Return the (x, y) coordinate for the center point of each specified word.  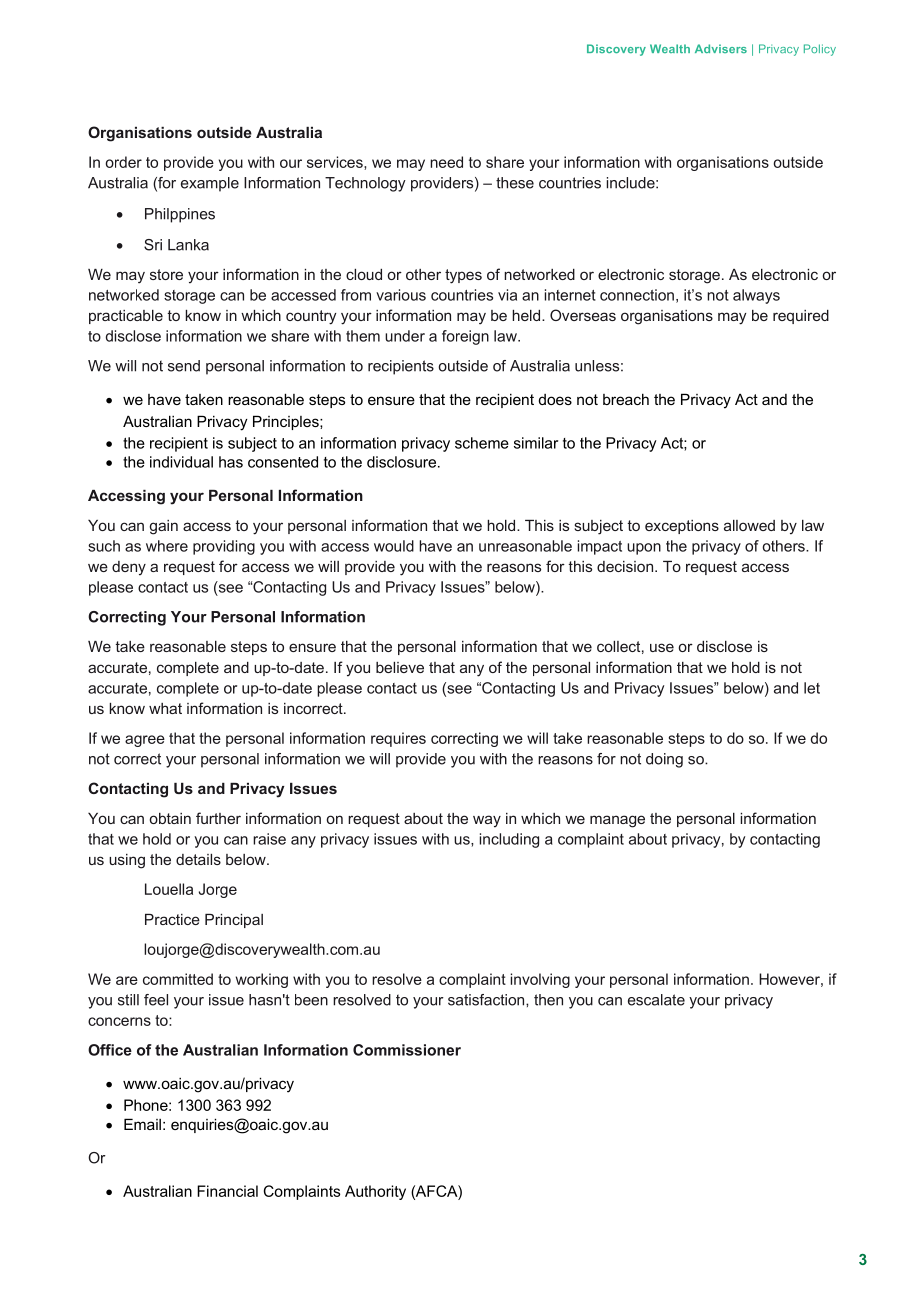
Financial (227, 1191)
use (662, 647)
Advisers (721, 48)
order (123, 162)
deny (129, 568)
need (446, 162)
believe (400, 667)
